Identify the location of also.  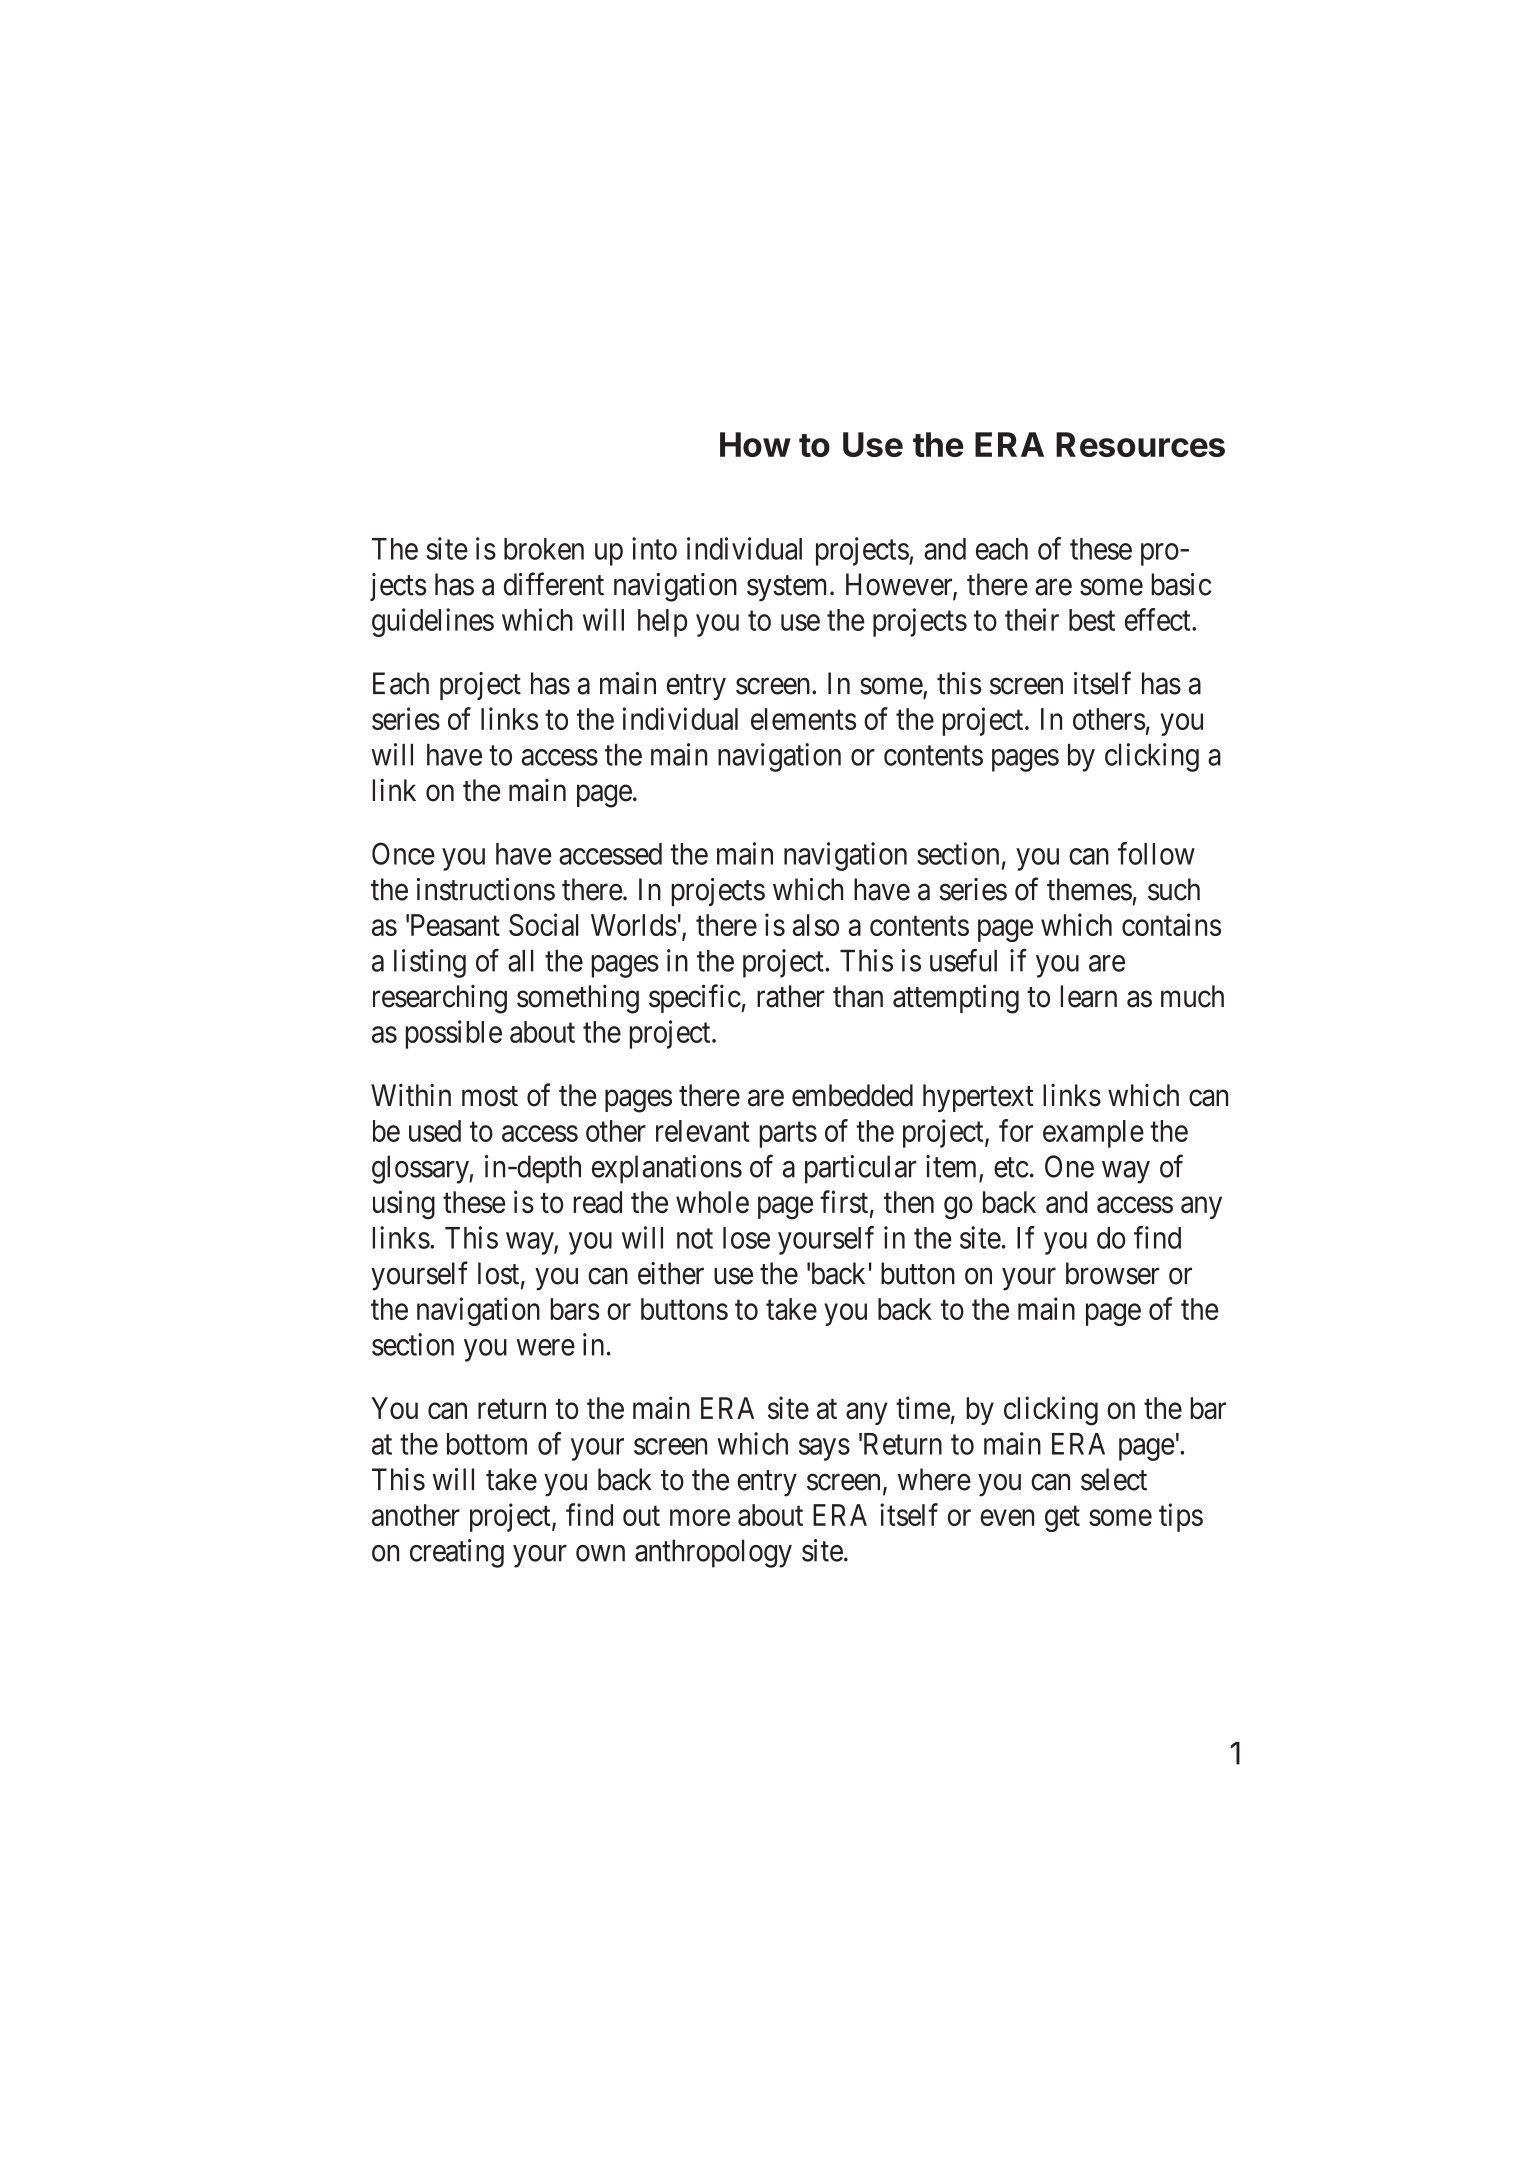
(816, 925).
